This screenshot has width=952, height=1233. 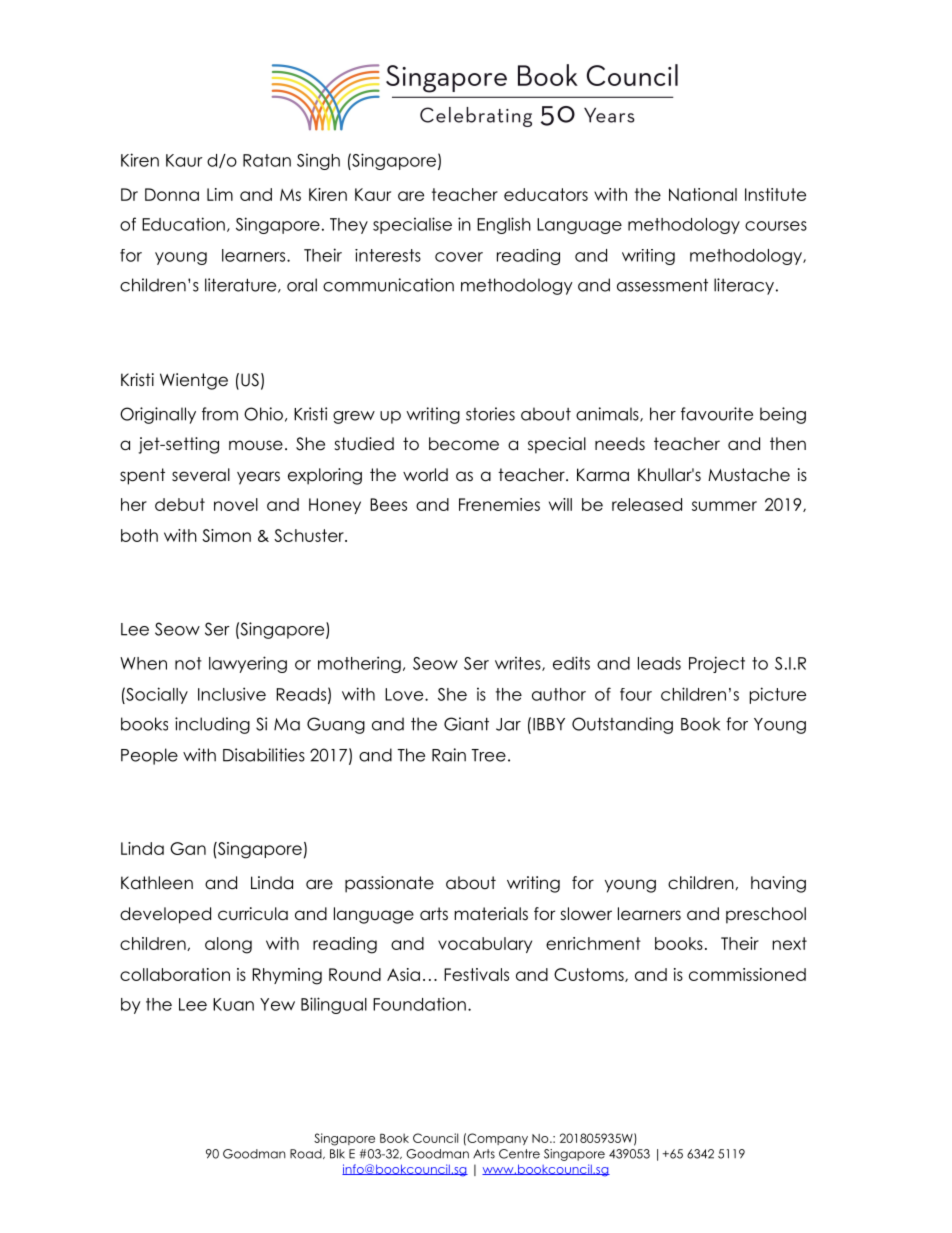 I want to click on Road, so click(x=307, y=1154).
